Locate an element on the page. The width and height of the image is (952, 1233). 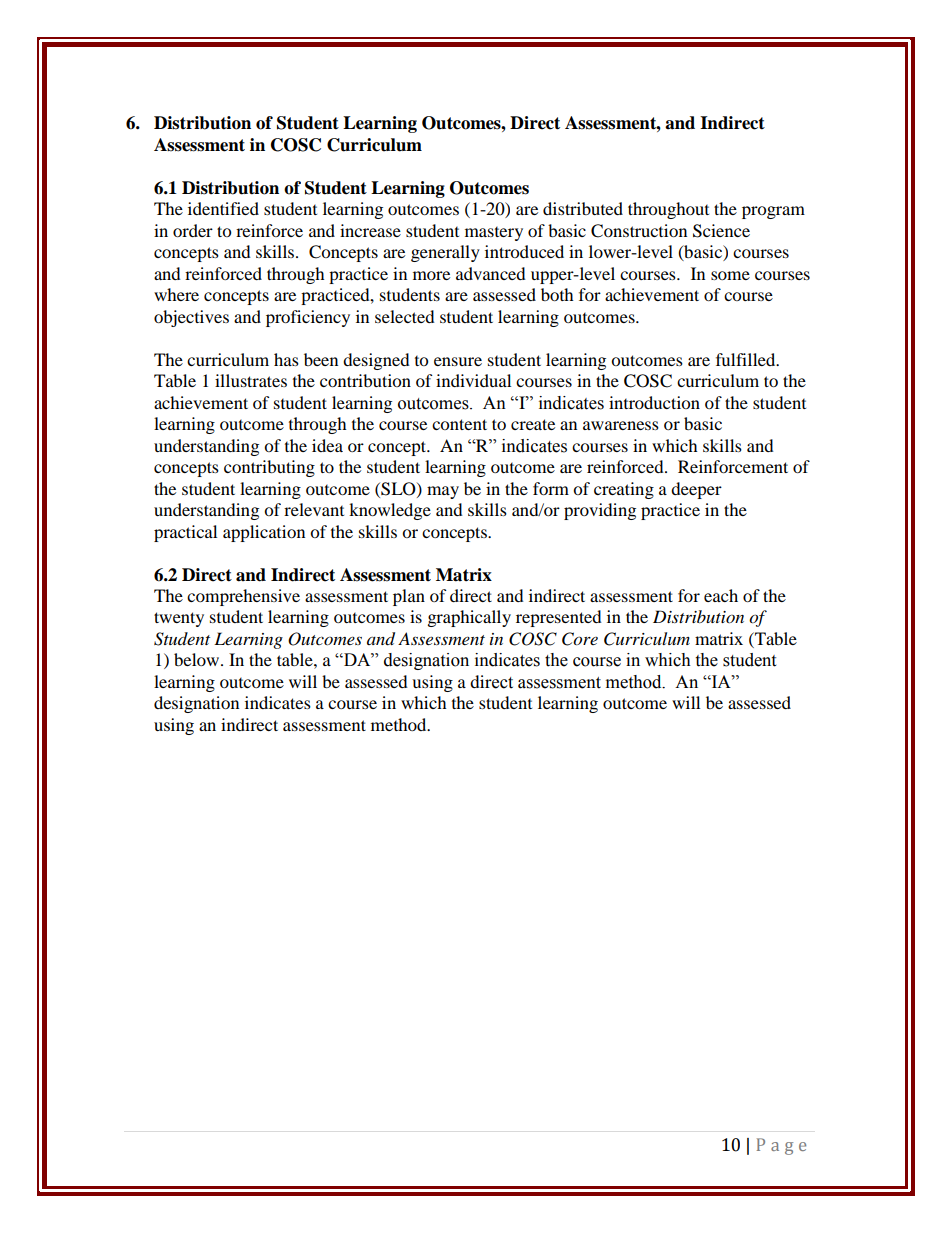
application is located at coordinates (264, 533).
